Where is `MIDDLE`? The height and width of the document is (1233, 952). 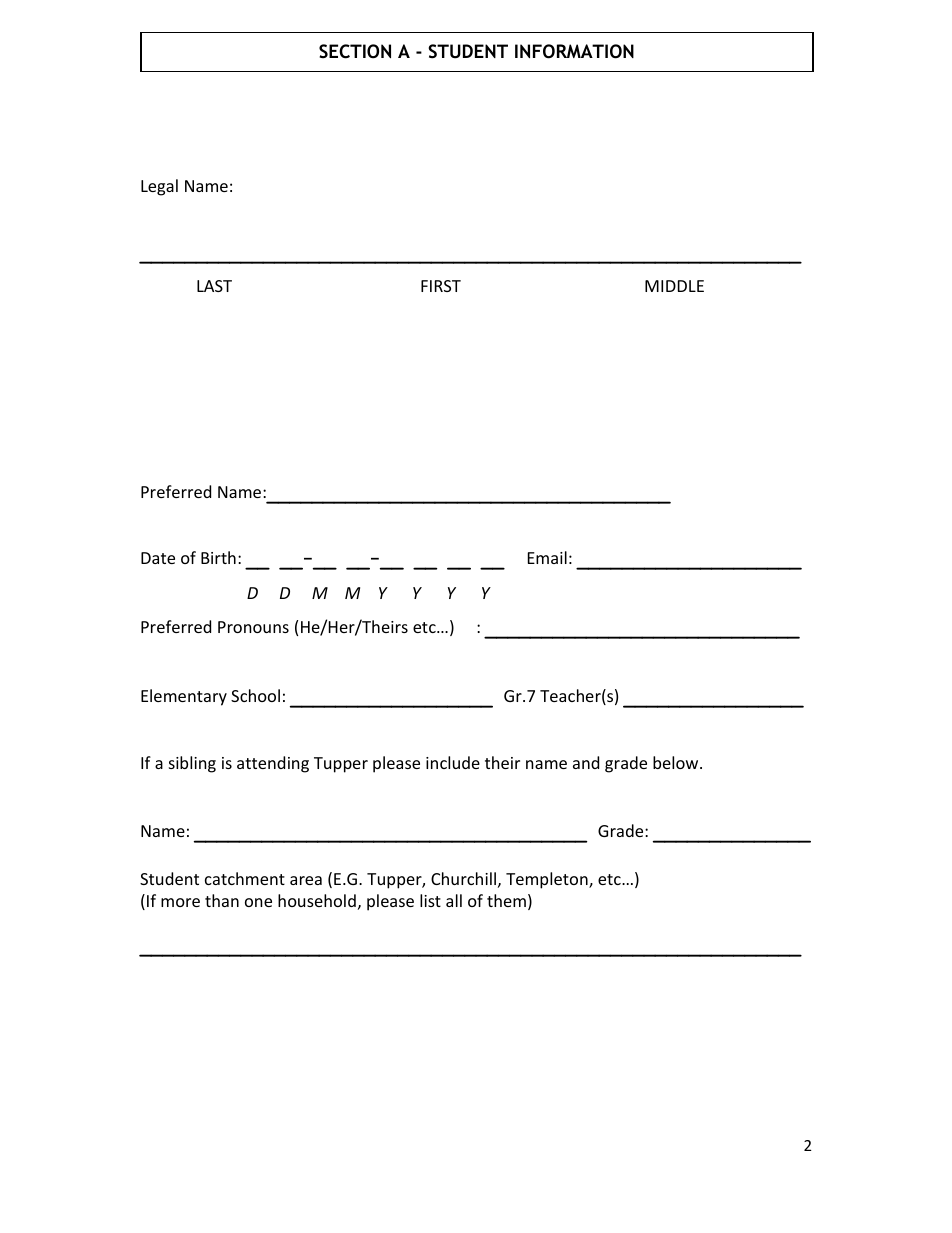
MIDDLE is located at coordinates (674, 286).
